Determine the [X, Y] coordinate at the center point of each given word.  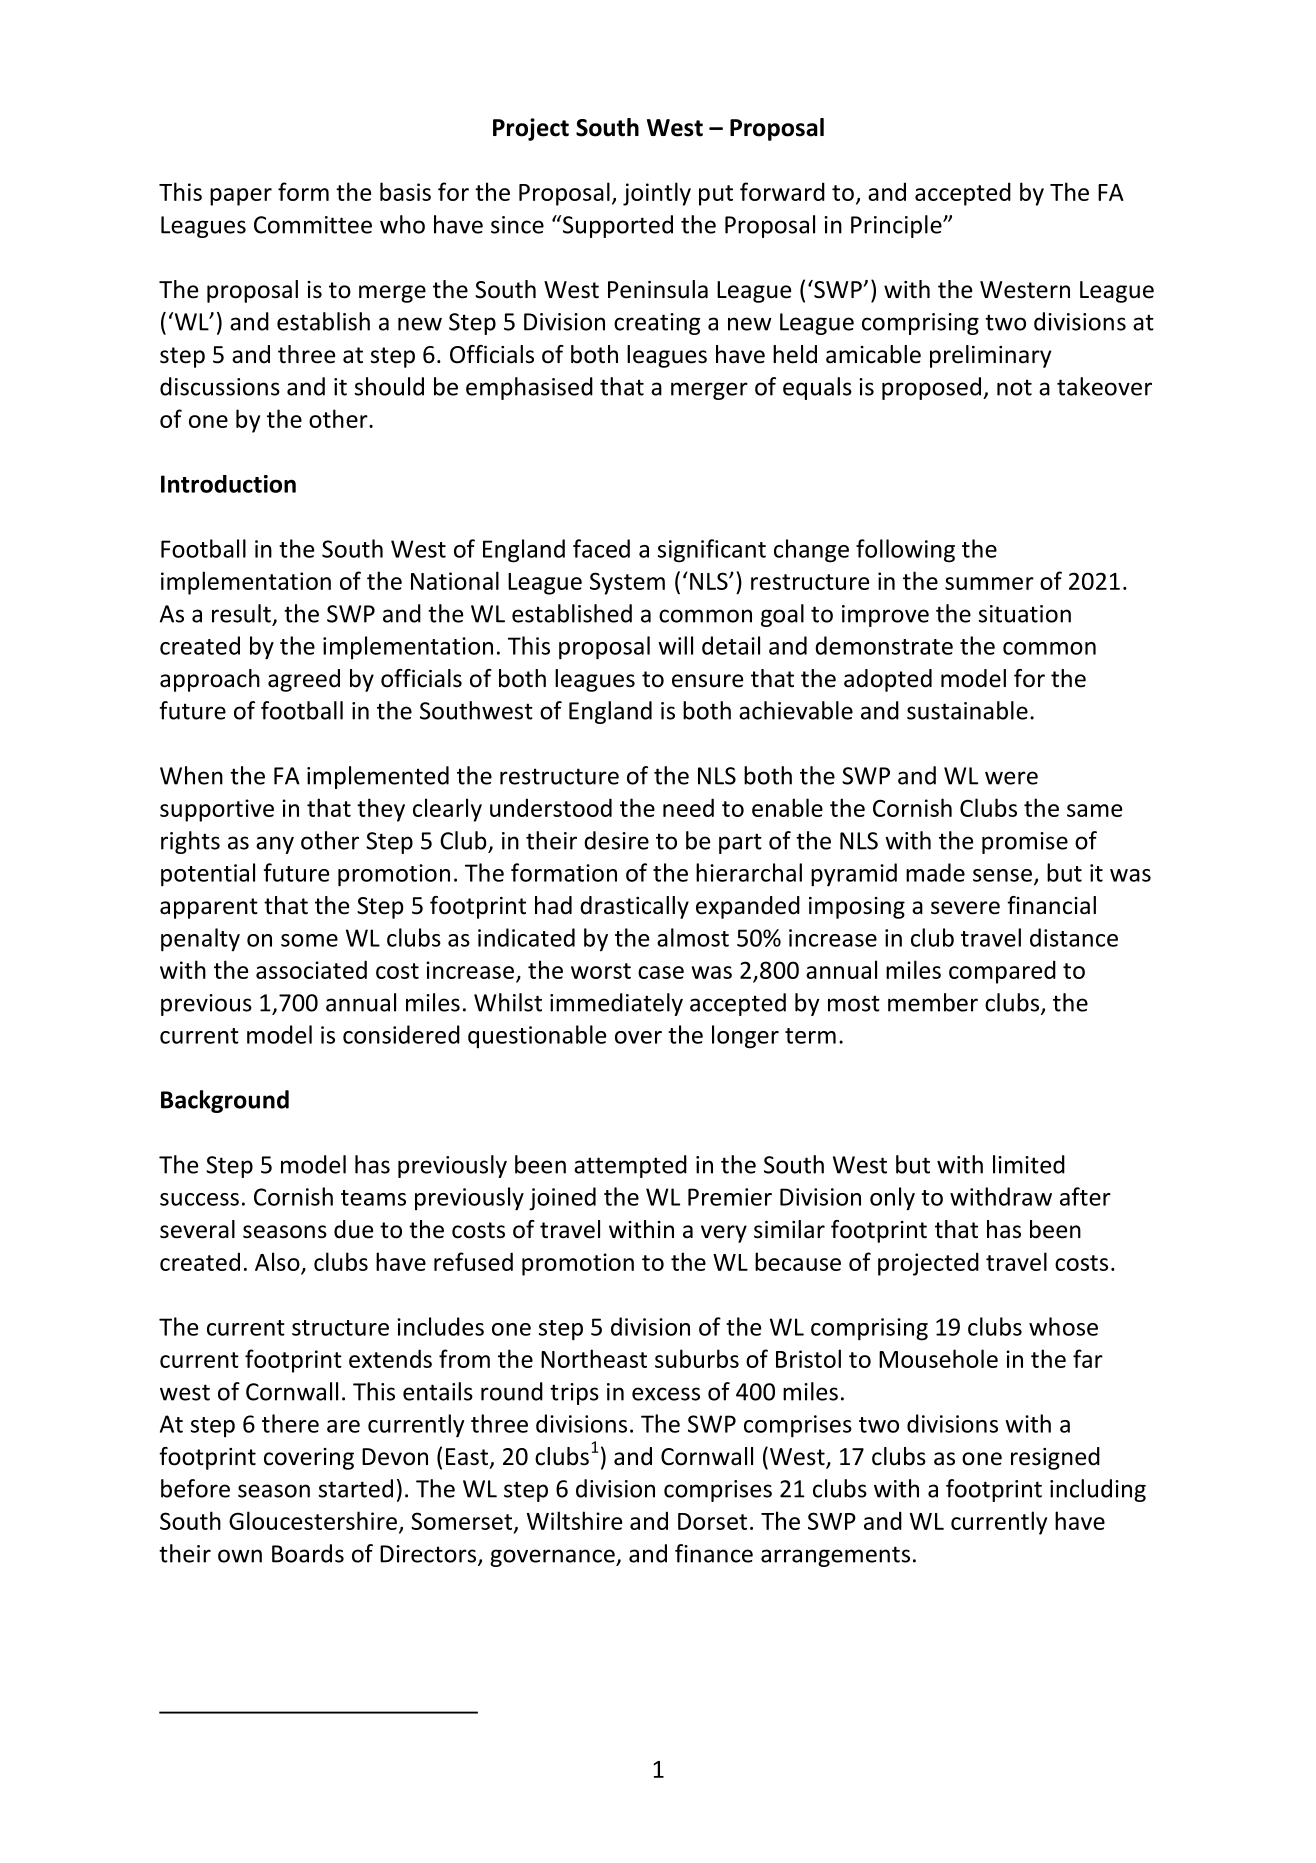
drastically [634, 907]
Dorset [712, 1521]
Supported [616, 226]
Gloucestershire [313, 1520]
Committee [313, 225]
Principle [897, 226]
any [275, 845]
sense [1002, 875]
